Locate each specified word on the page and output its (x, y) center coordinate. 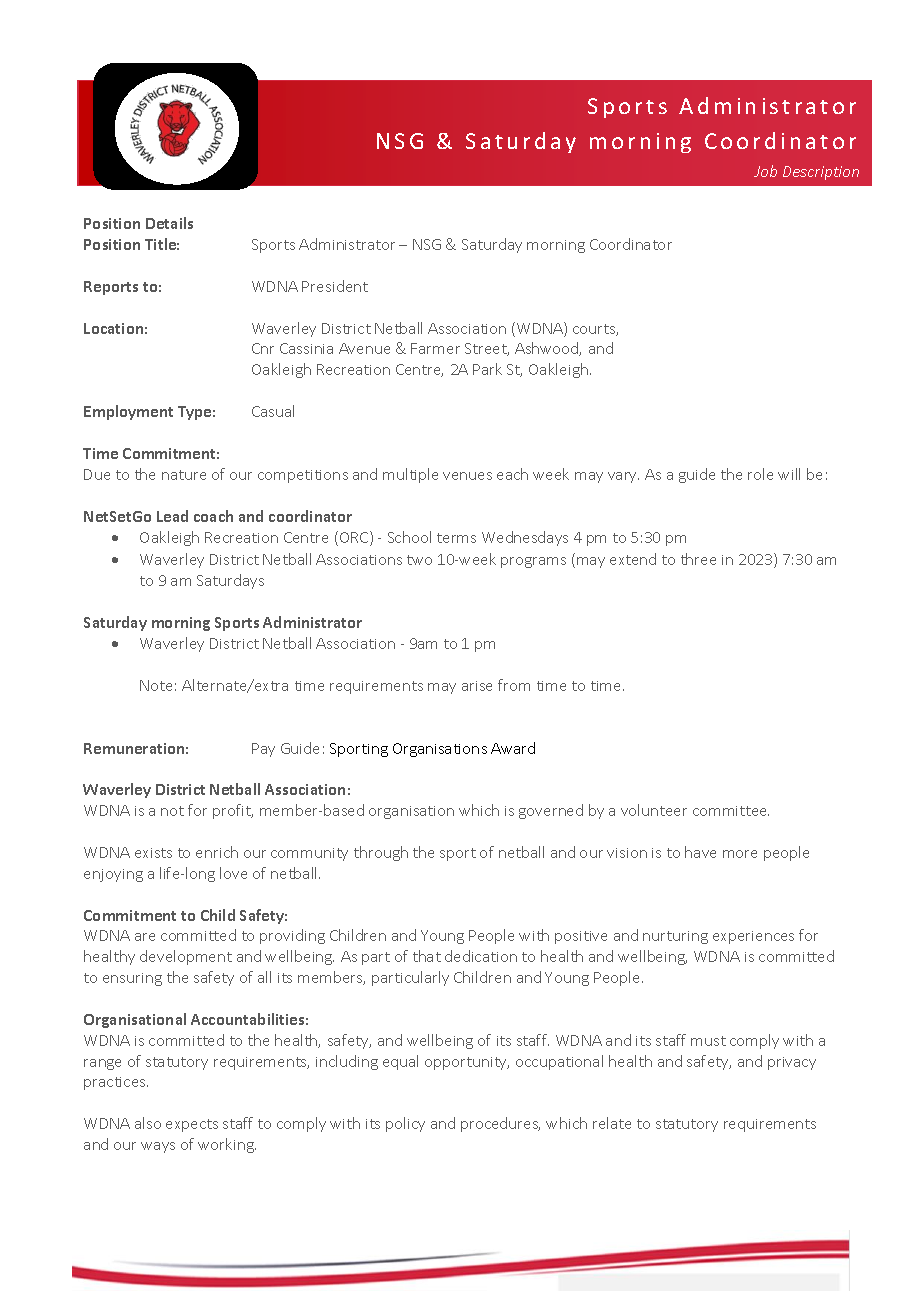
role (760, 474)
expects (192, 1125)
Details (169, 223)
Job (765, 171)
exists (153, 853)
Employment (128, 412)
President (335, 286)
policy (405, 1124)
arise (477, 686)
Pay (263, 750)
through (381, 853)
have (700, 852)
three (698, 559)
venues (467, 476)
